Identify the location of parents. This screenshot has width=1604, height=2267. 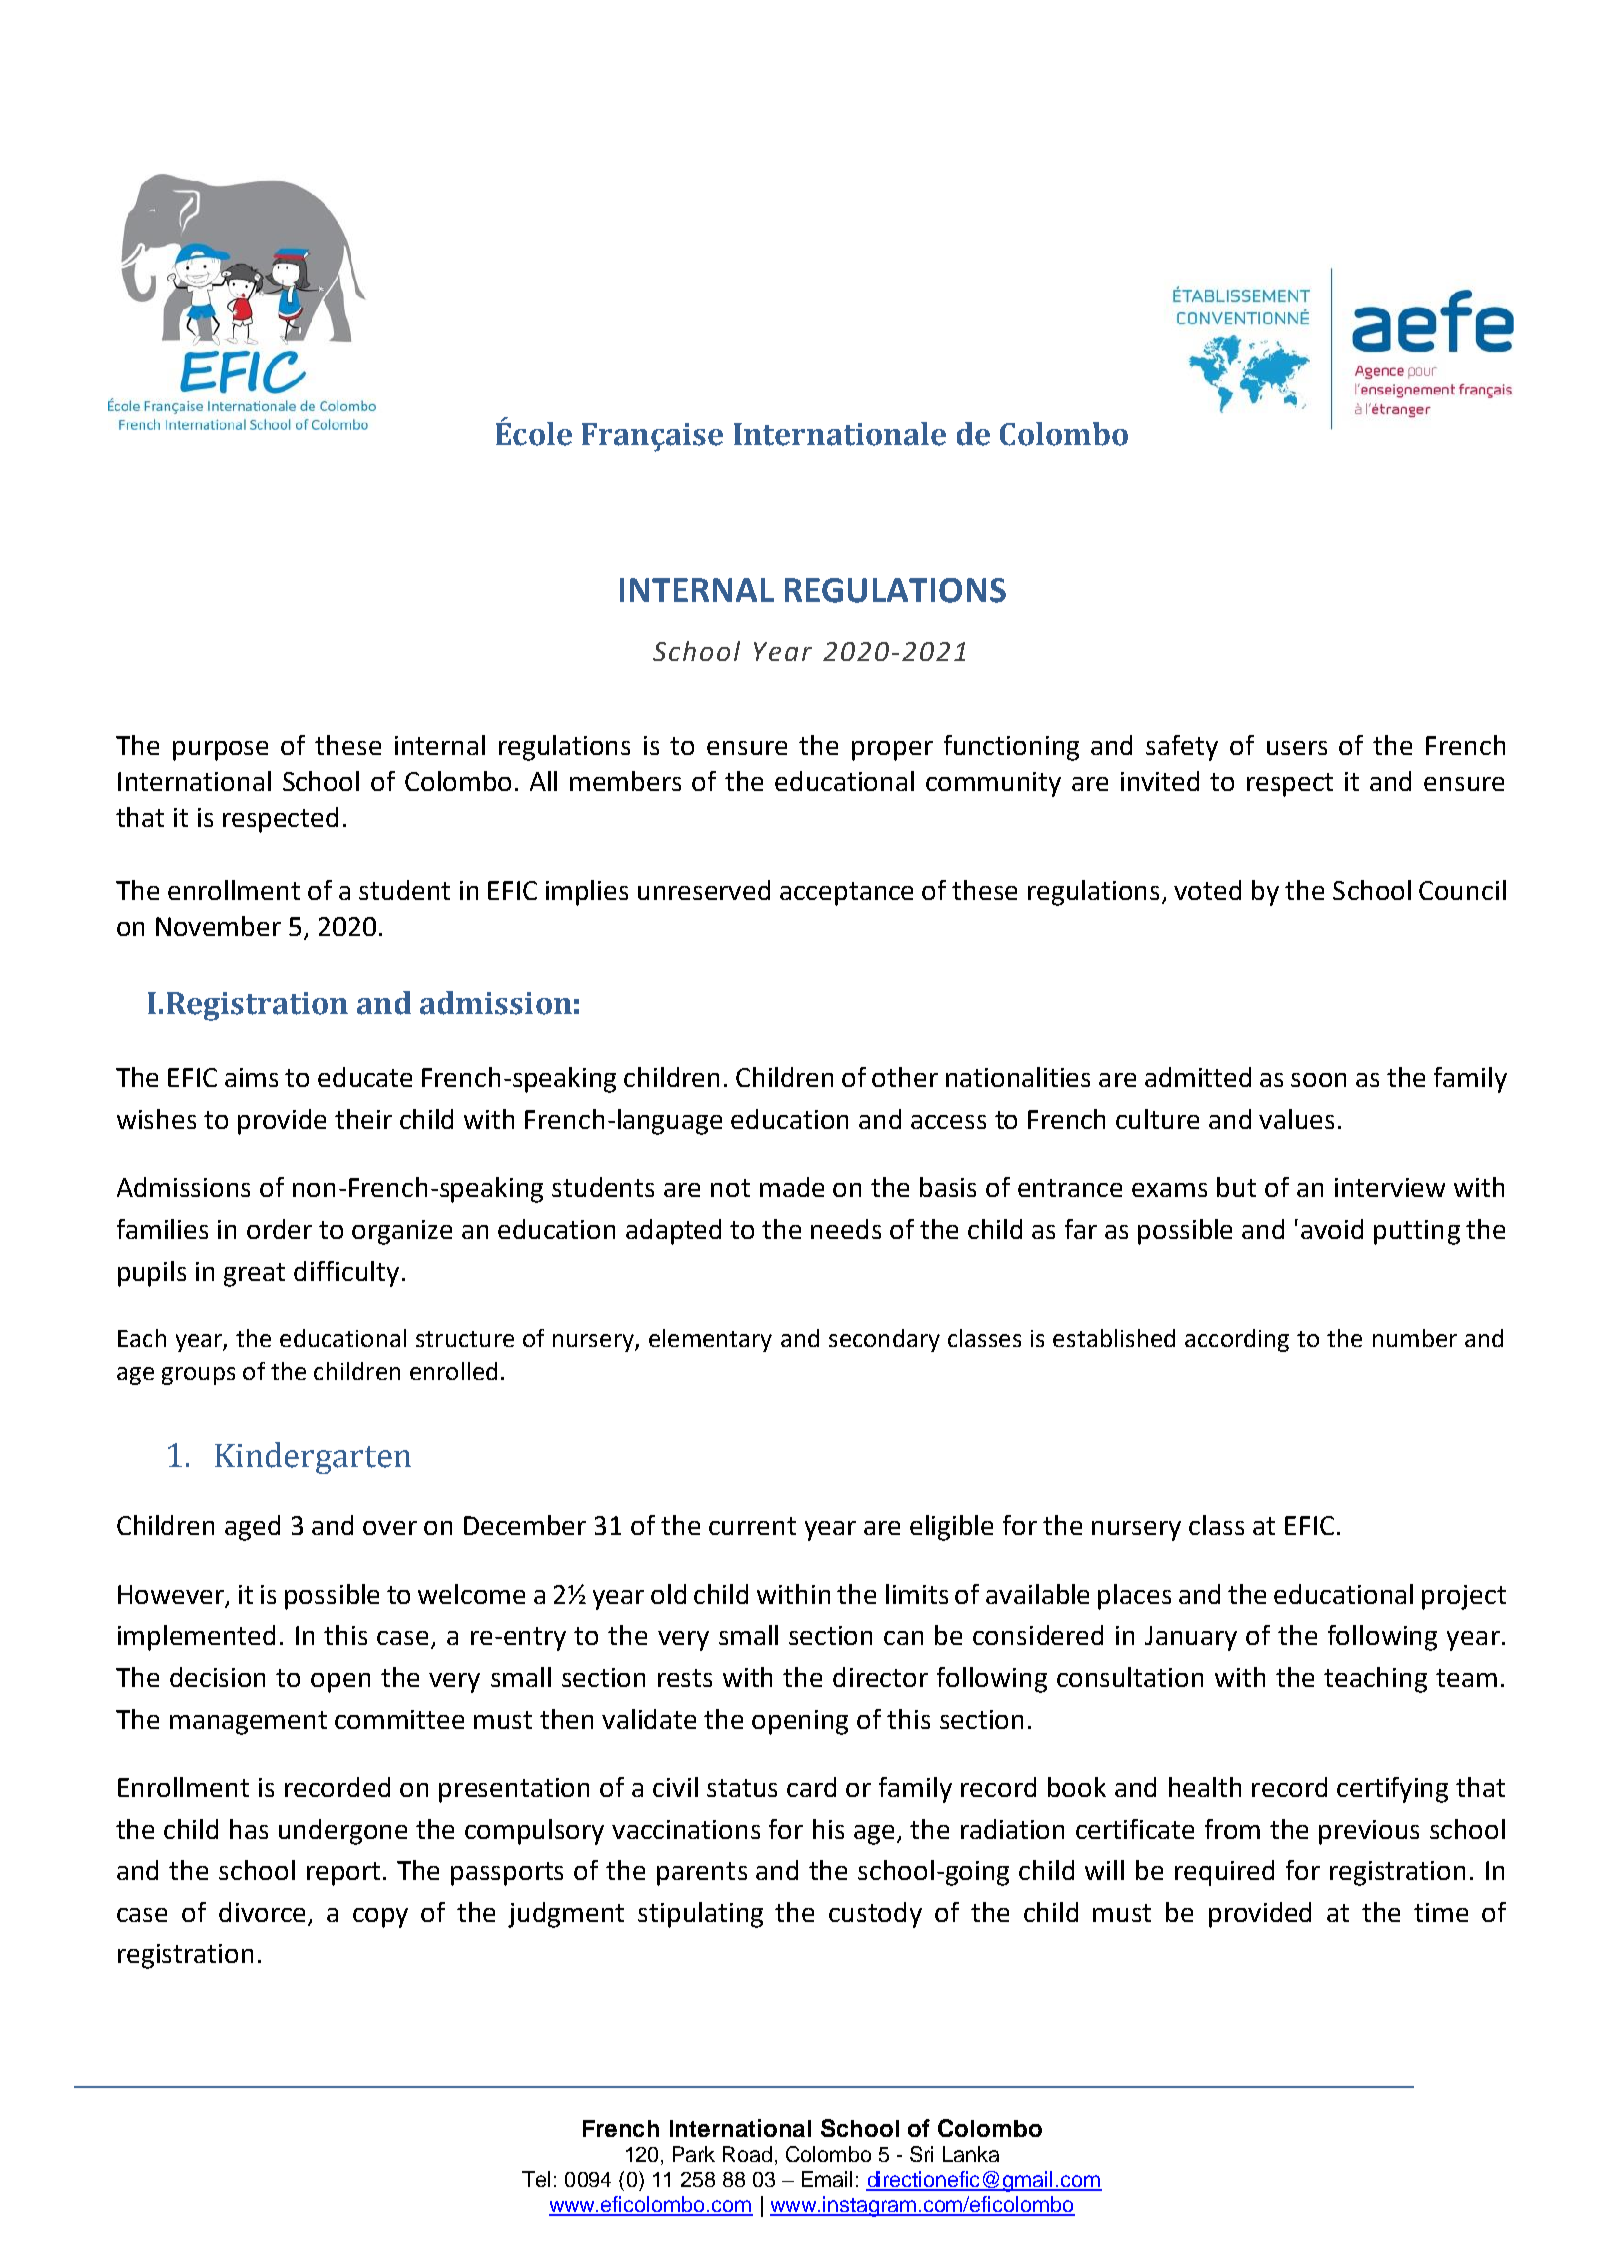
(702, 1874).
